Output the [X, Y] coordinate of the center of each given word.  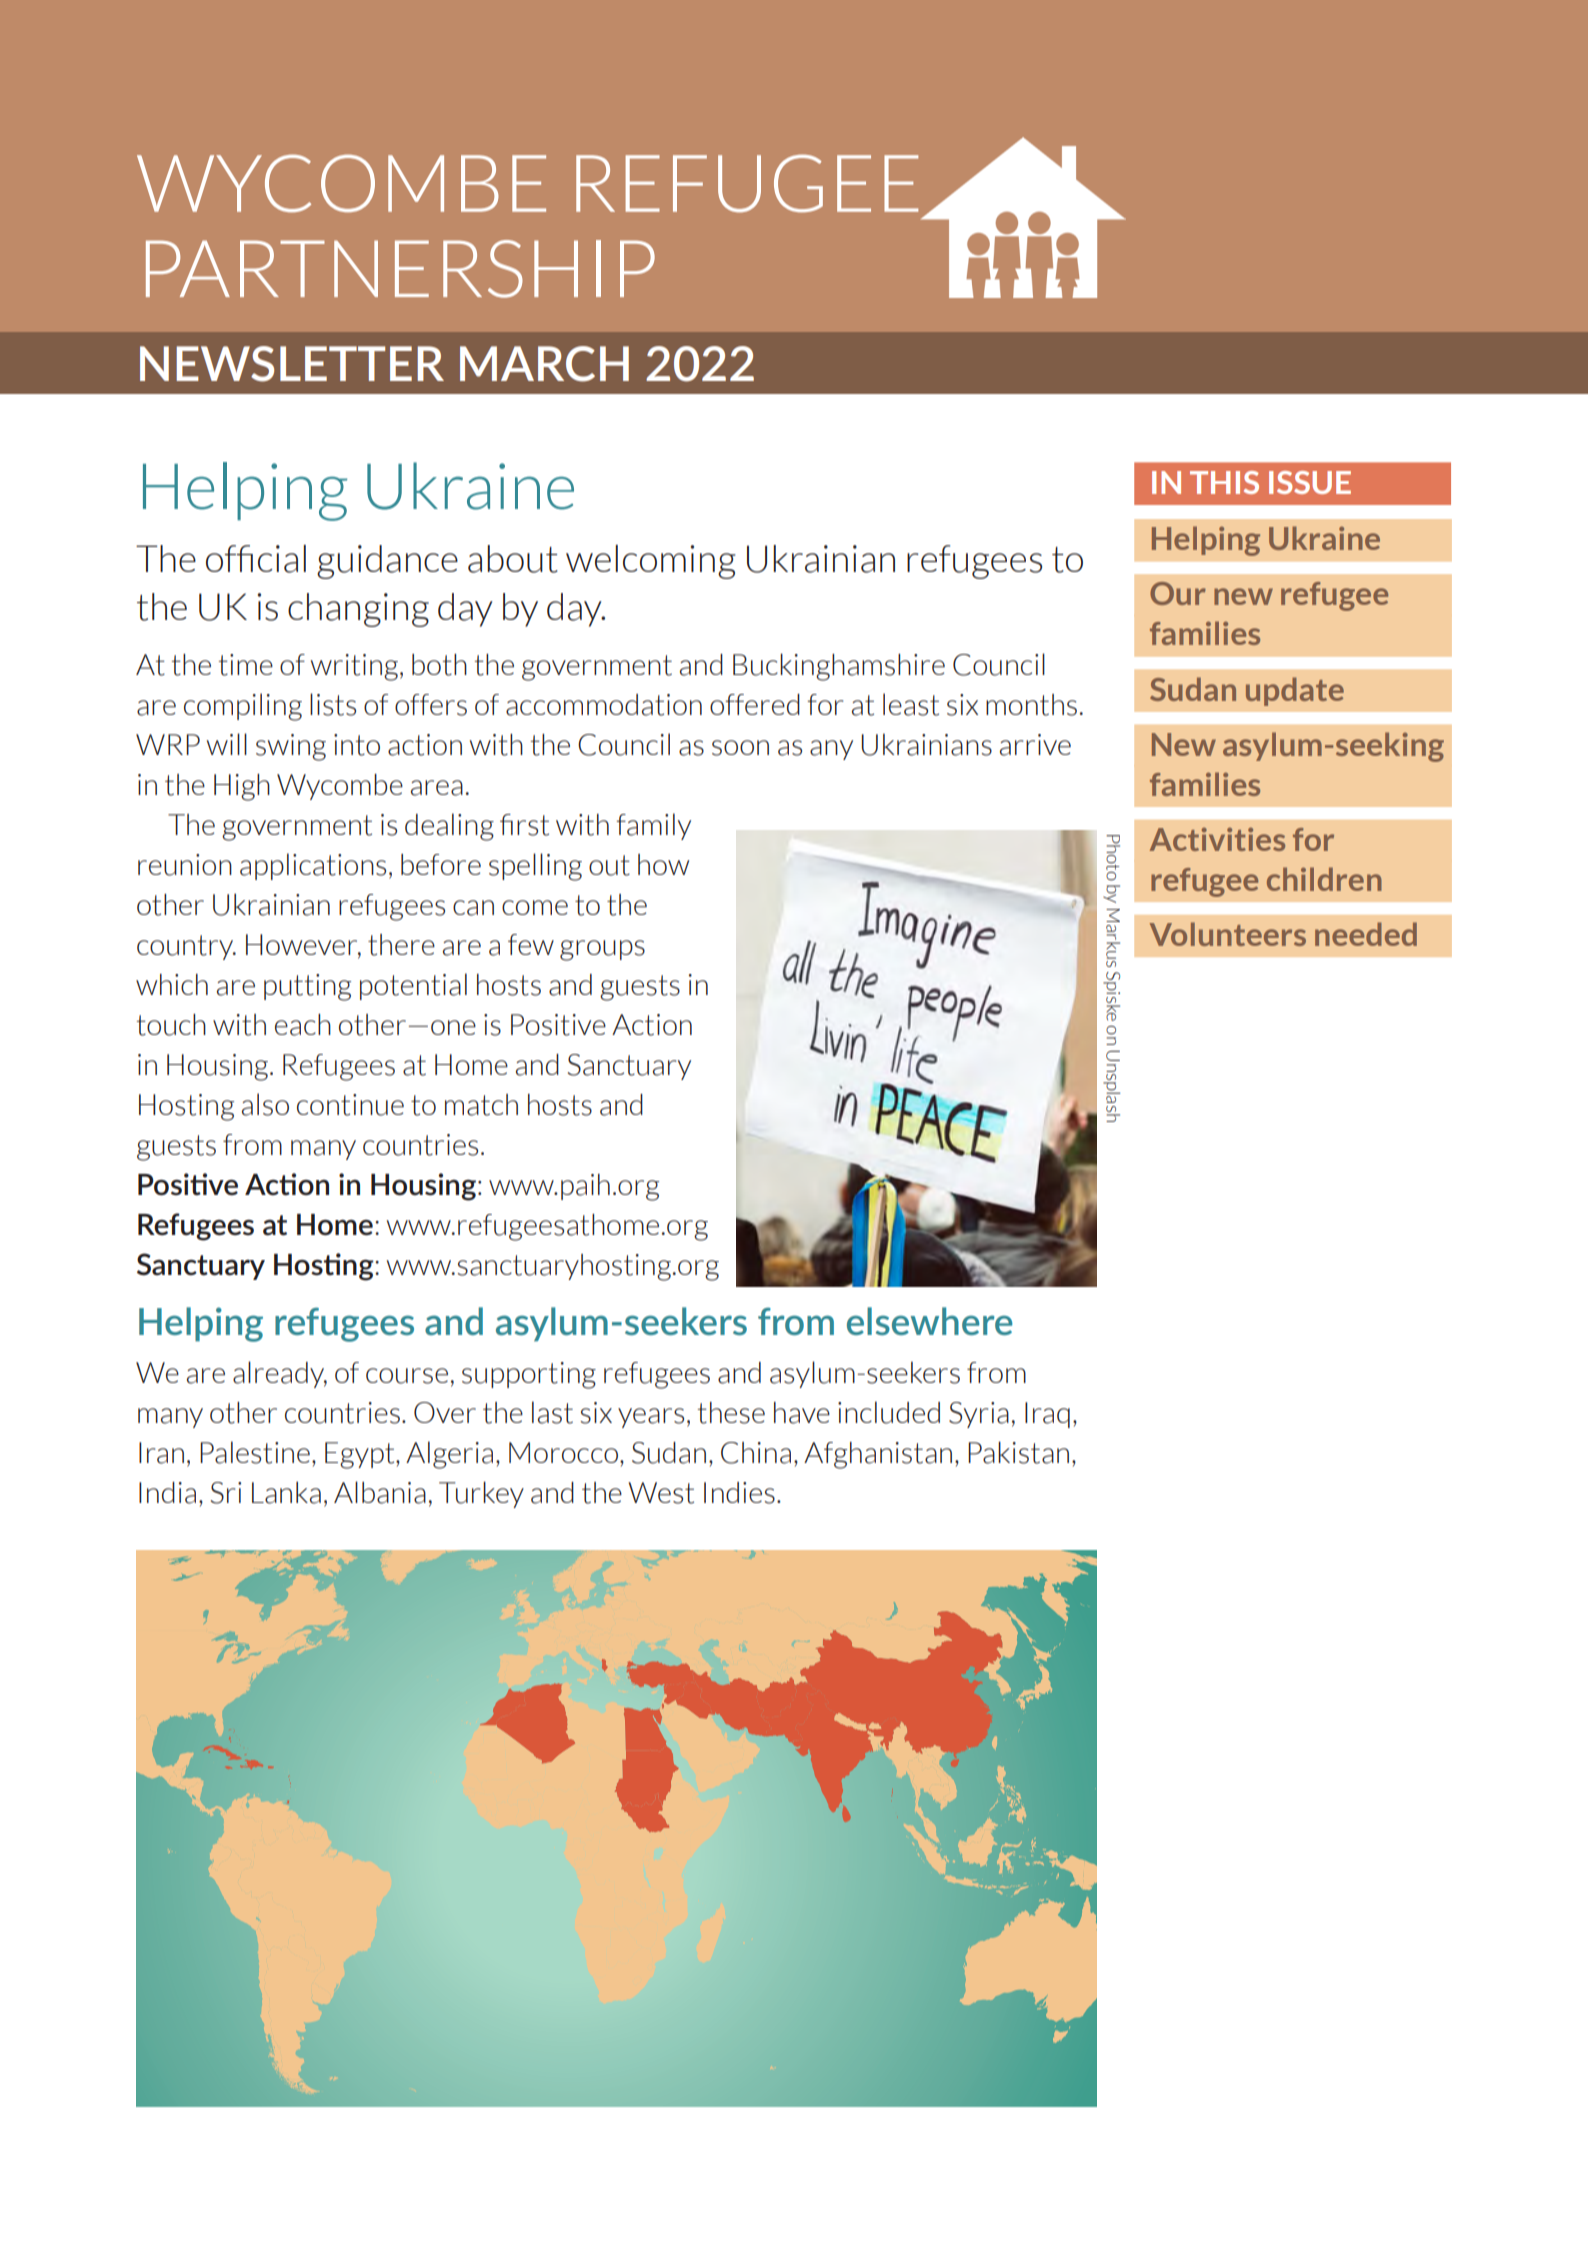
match [481, 1105]
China [756, 1453]
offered [755, 704]
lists [333, 704]
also [265, 1104]
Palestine [255, 1452]
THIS [1224, 482]
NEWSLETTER [292, 364]
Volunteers [1228, 934]
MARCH [544, 364]
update [1295, 691]
